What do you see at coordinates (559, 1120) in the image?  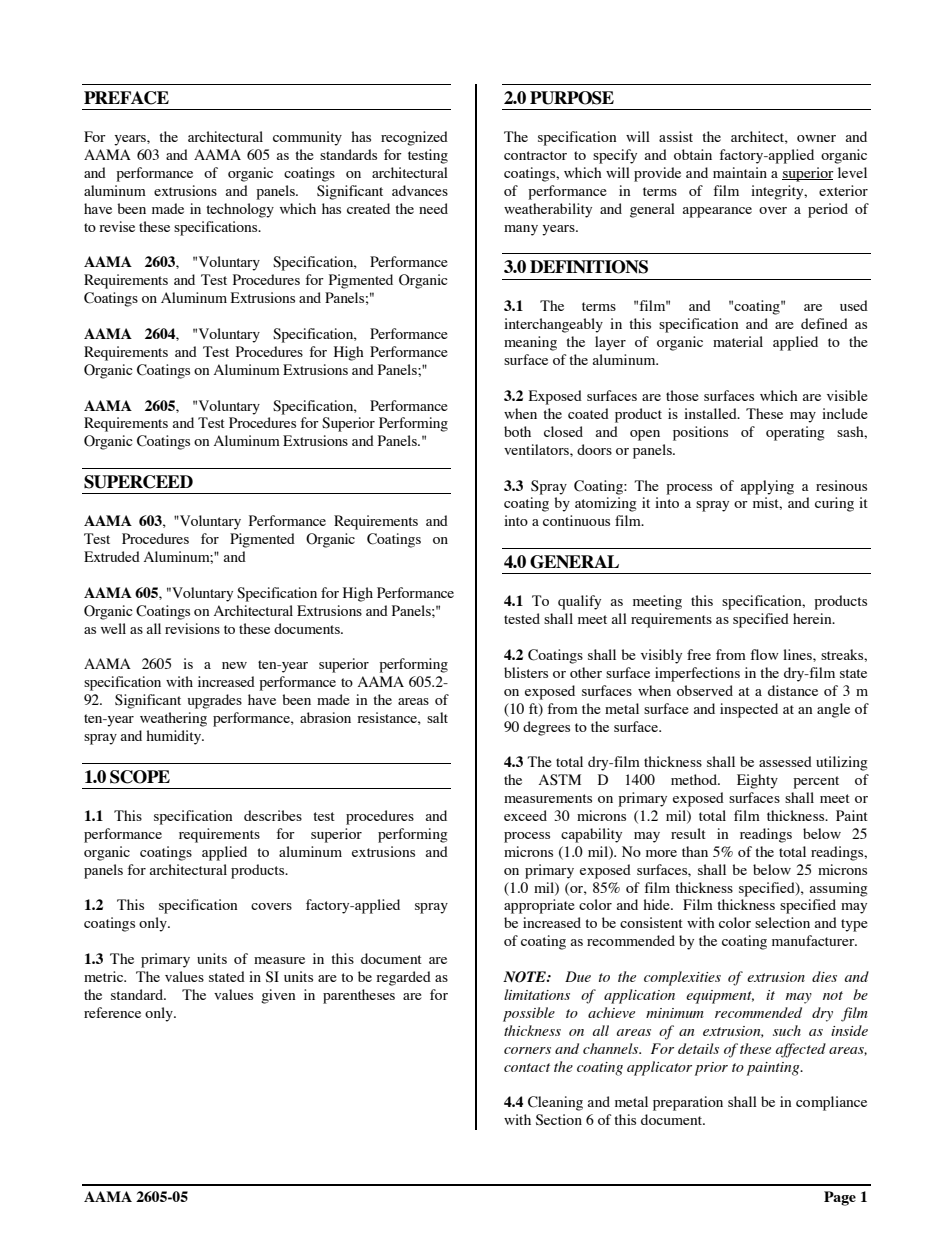 I see `Section` at bounding box center [559, 1120].
